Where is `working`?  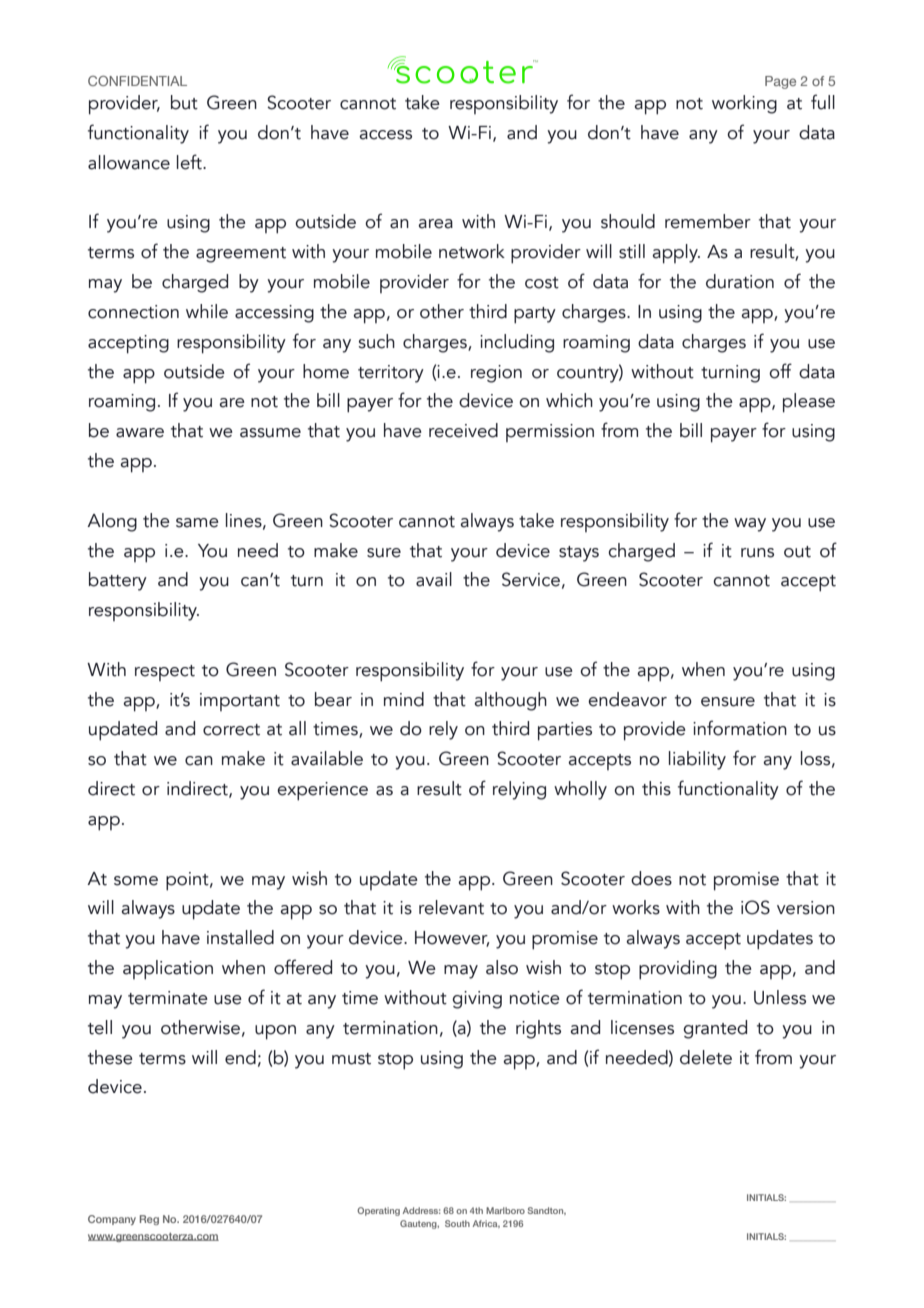 working is located at coordinates (744, 104).
